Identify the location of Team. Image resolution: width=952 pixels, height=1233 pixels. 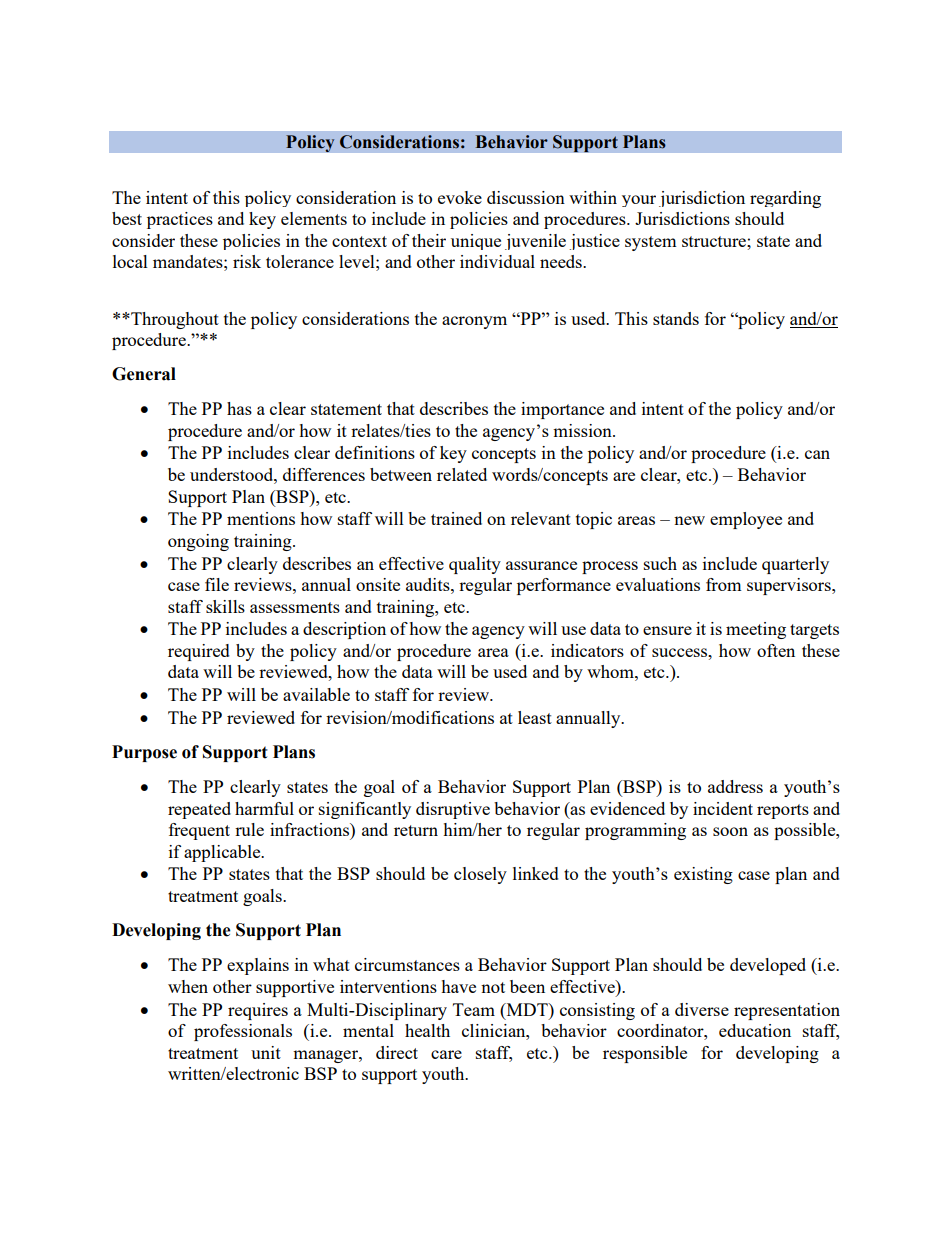
(474, 1009).
